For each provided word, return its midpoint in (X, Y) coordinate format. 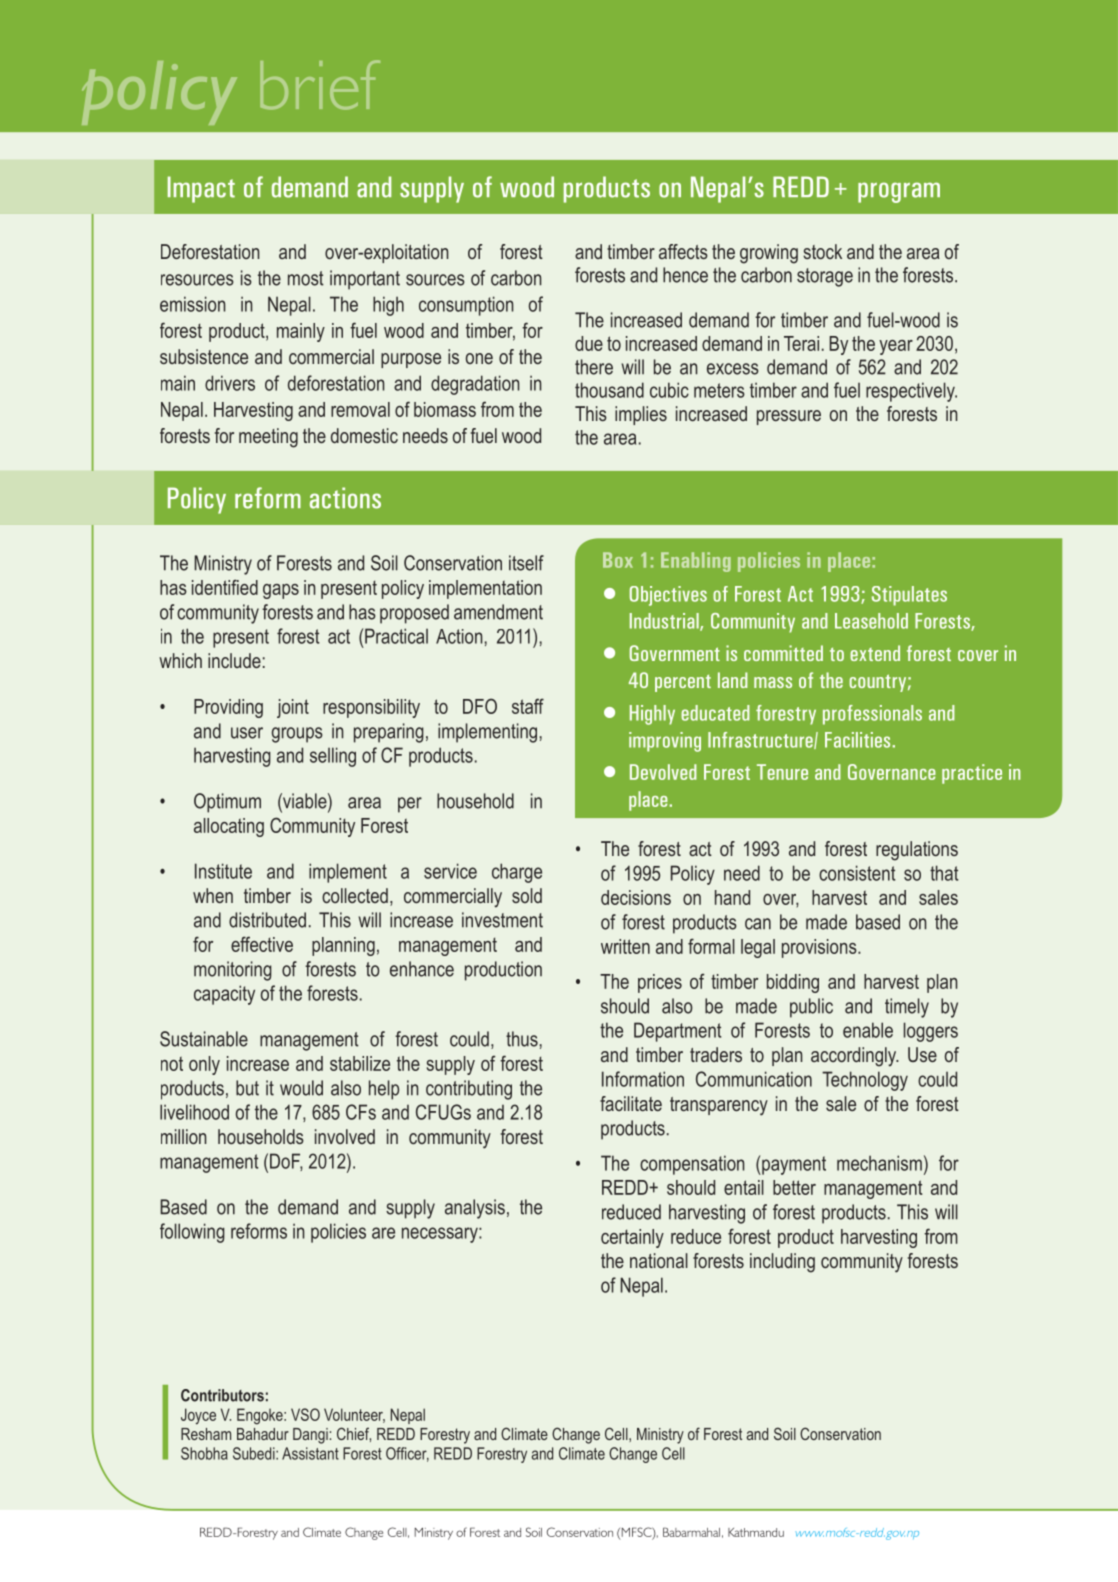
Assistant (310, 1453)
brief (320, 85)
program (899, 192)
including (782, 1263)
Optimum (227, 803)
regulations (917, 851)
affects (683, 251)
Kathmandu (756, 1532)
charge (517, 873)
